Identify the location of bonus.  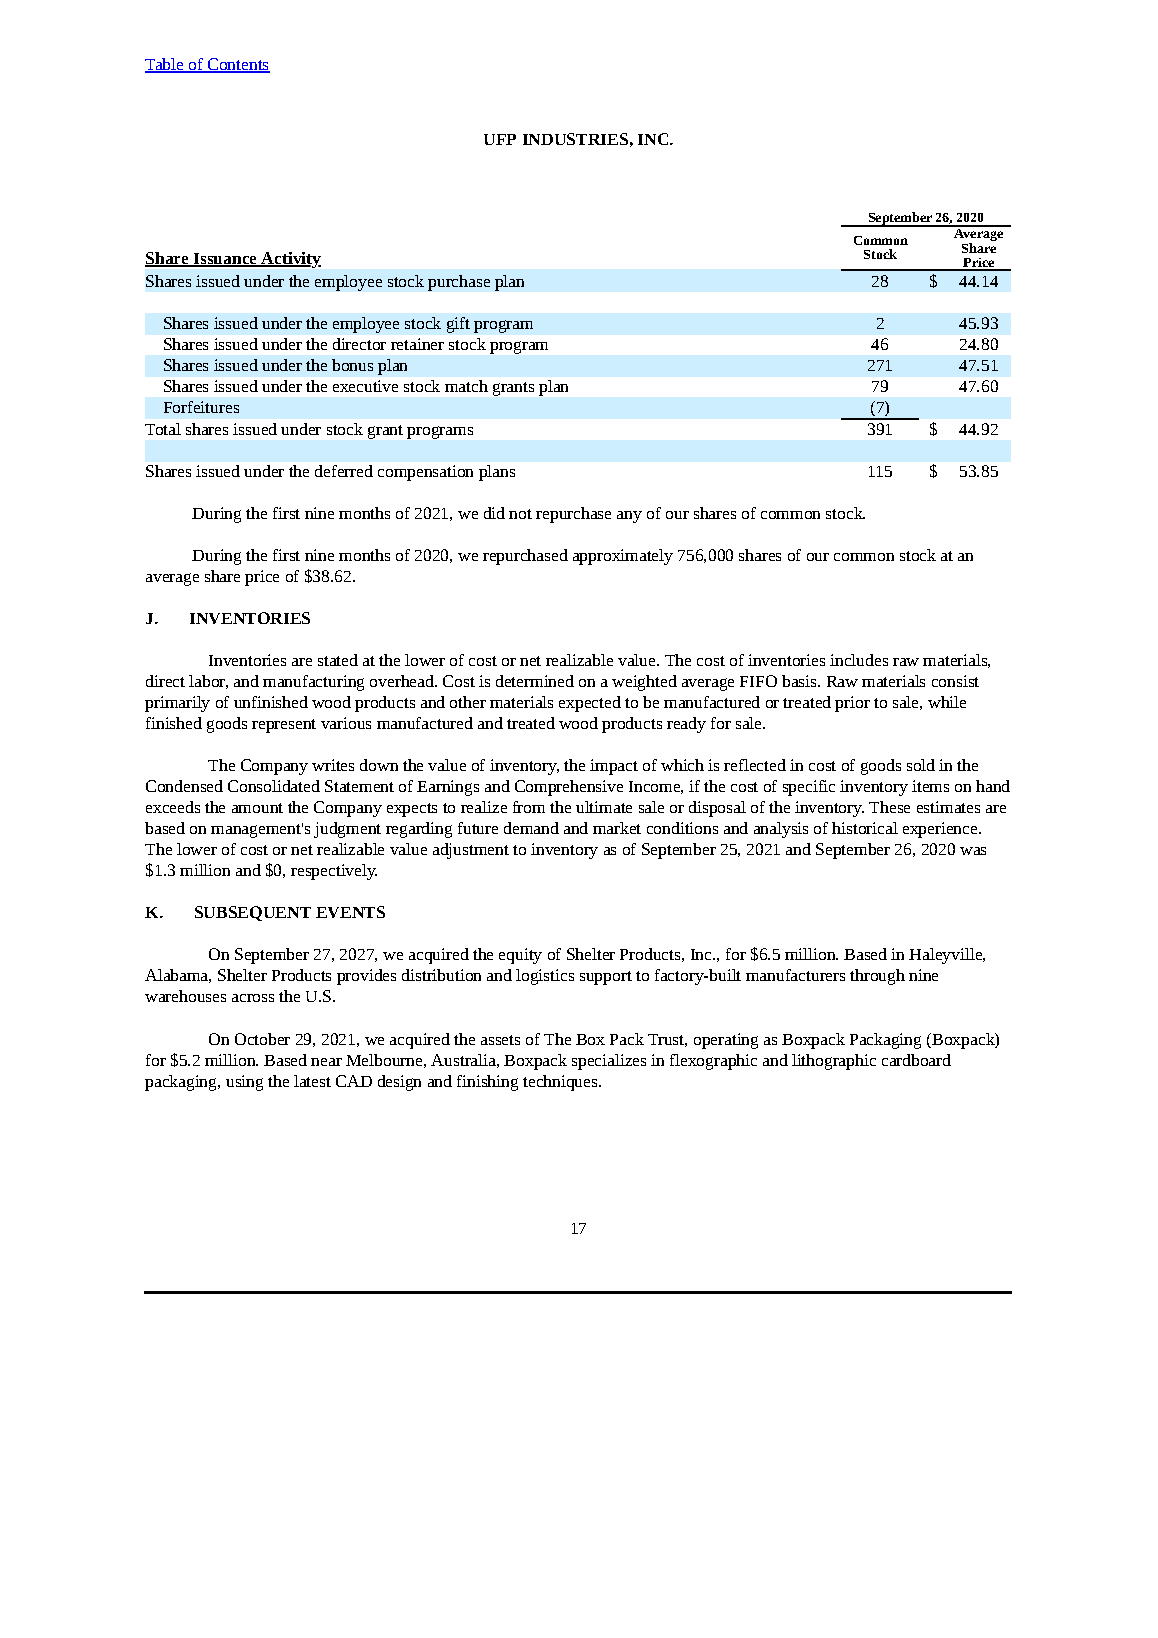
(352, 365).
